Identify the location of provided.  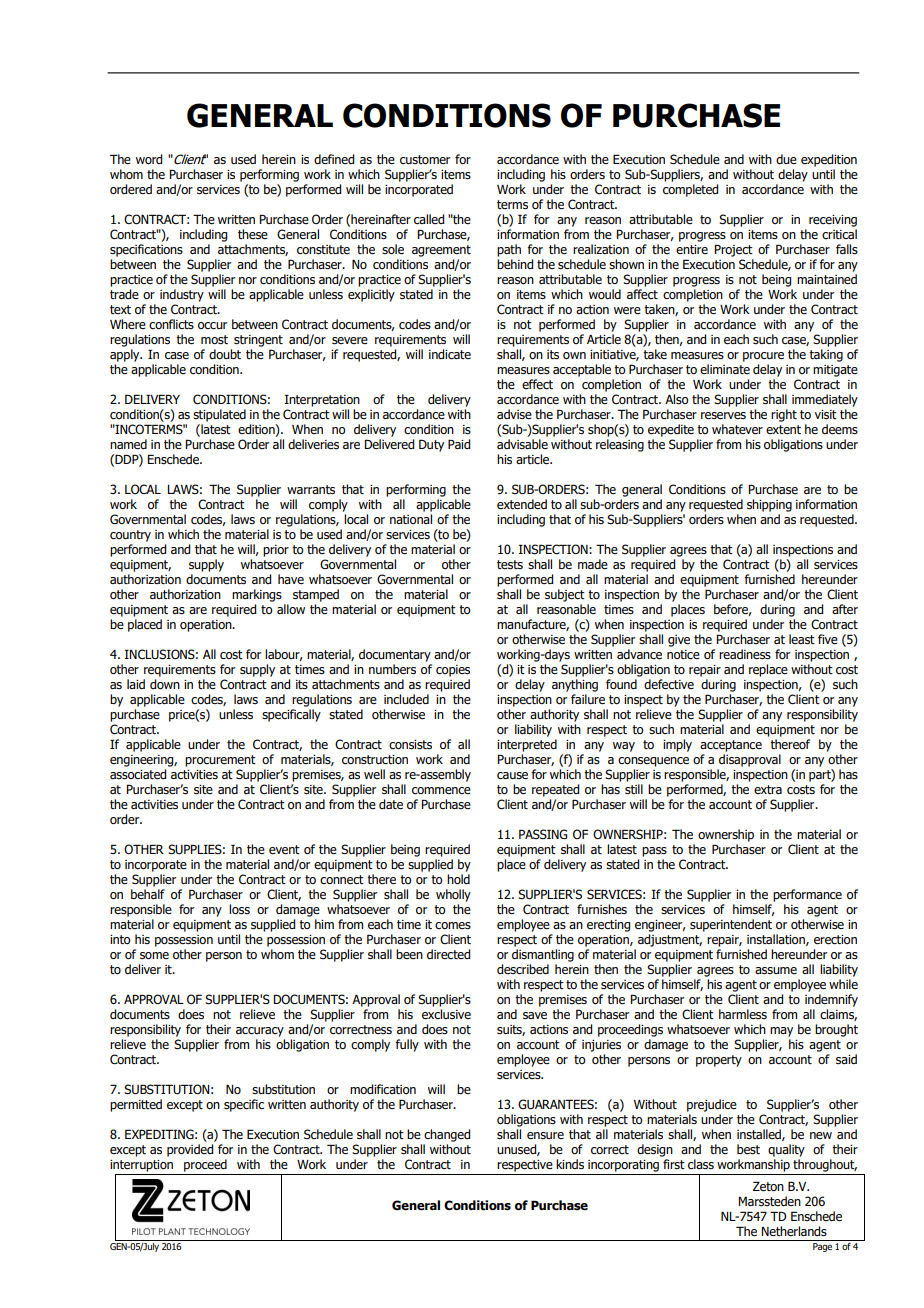
(190, 1150).
